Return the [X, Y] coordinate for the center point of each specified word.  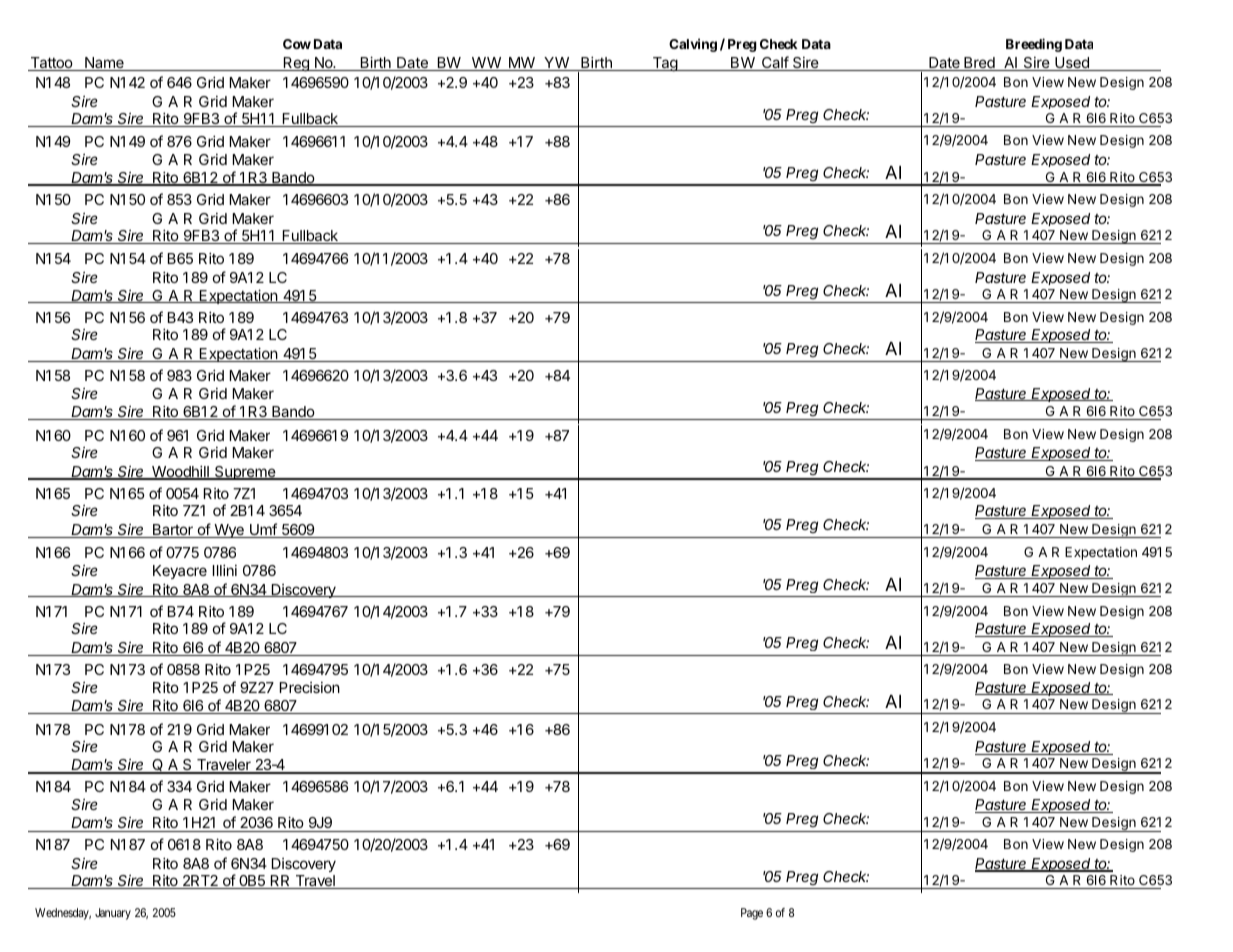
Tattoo [51, 64]
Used [1072, 64]
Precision [310, 687]
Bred [979, 64]
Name [104, 64]
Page [752, 914]
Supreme [245, 473]
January [113, 914]
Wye [229, 531]
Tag [664, 64]
